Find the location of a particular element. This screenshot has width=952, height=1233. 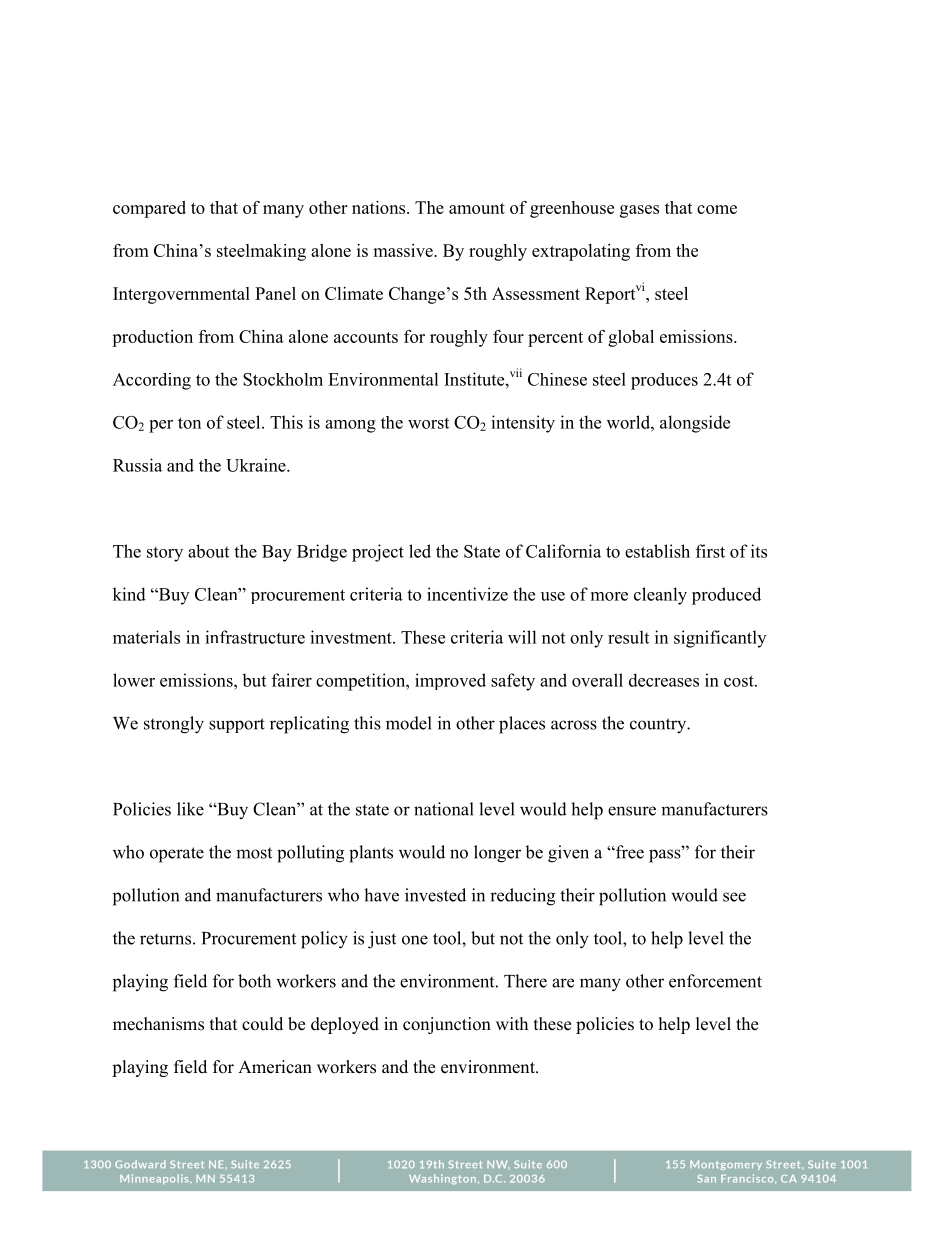

mechanisms is located at coordinates (158, 1024).
